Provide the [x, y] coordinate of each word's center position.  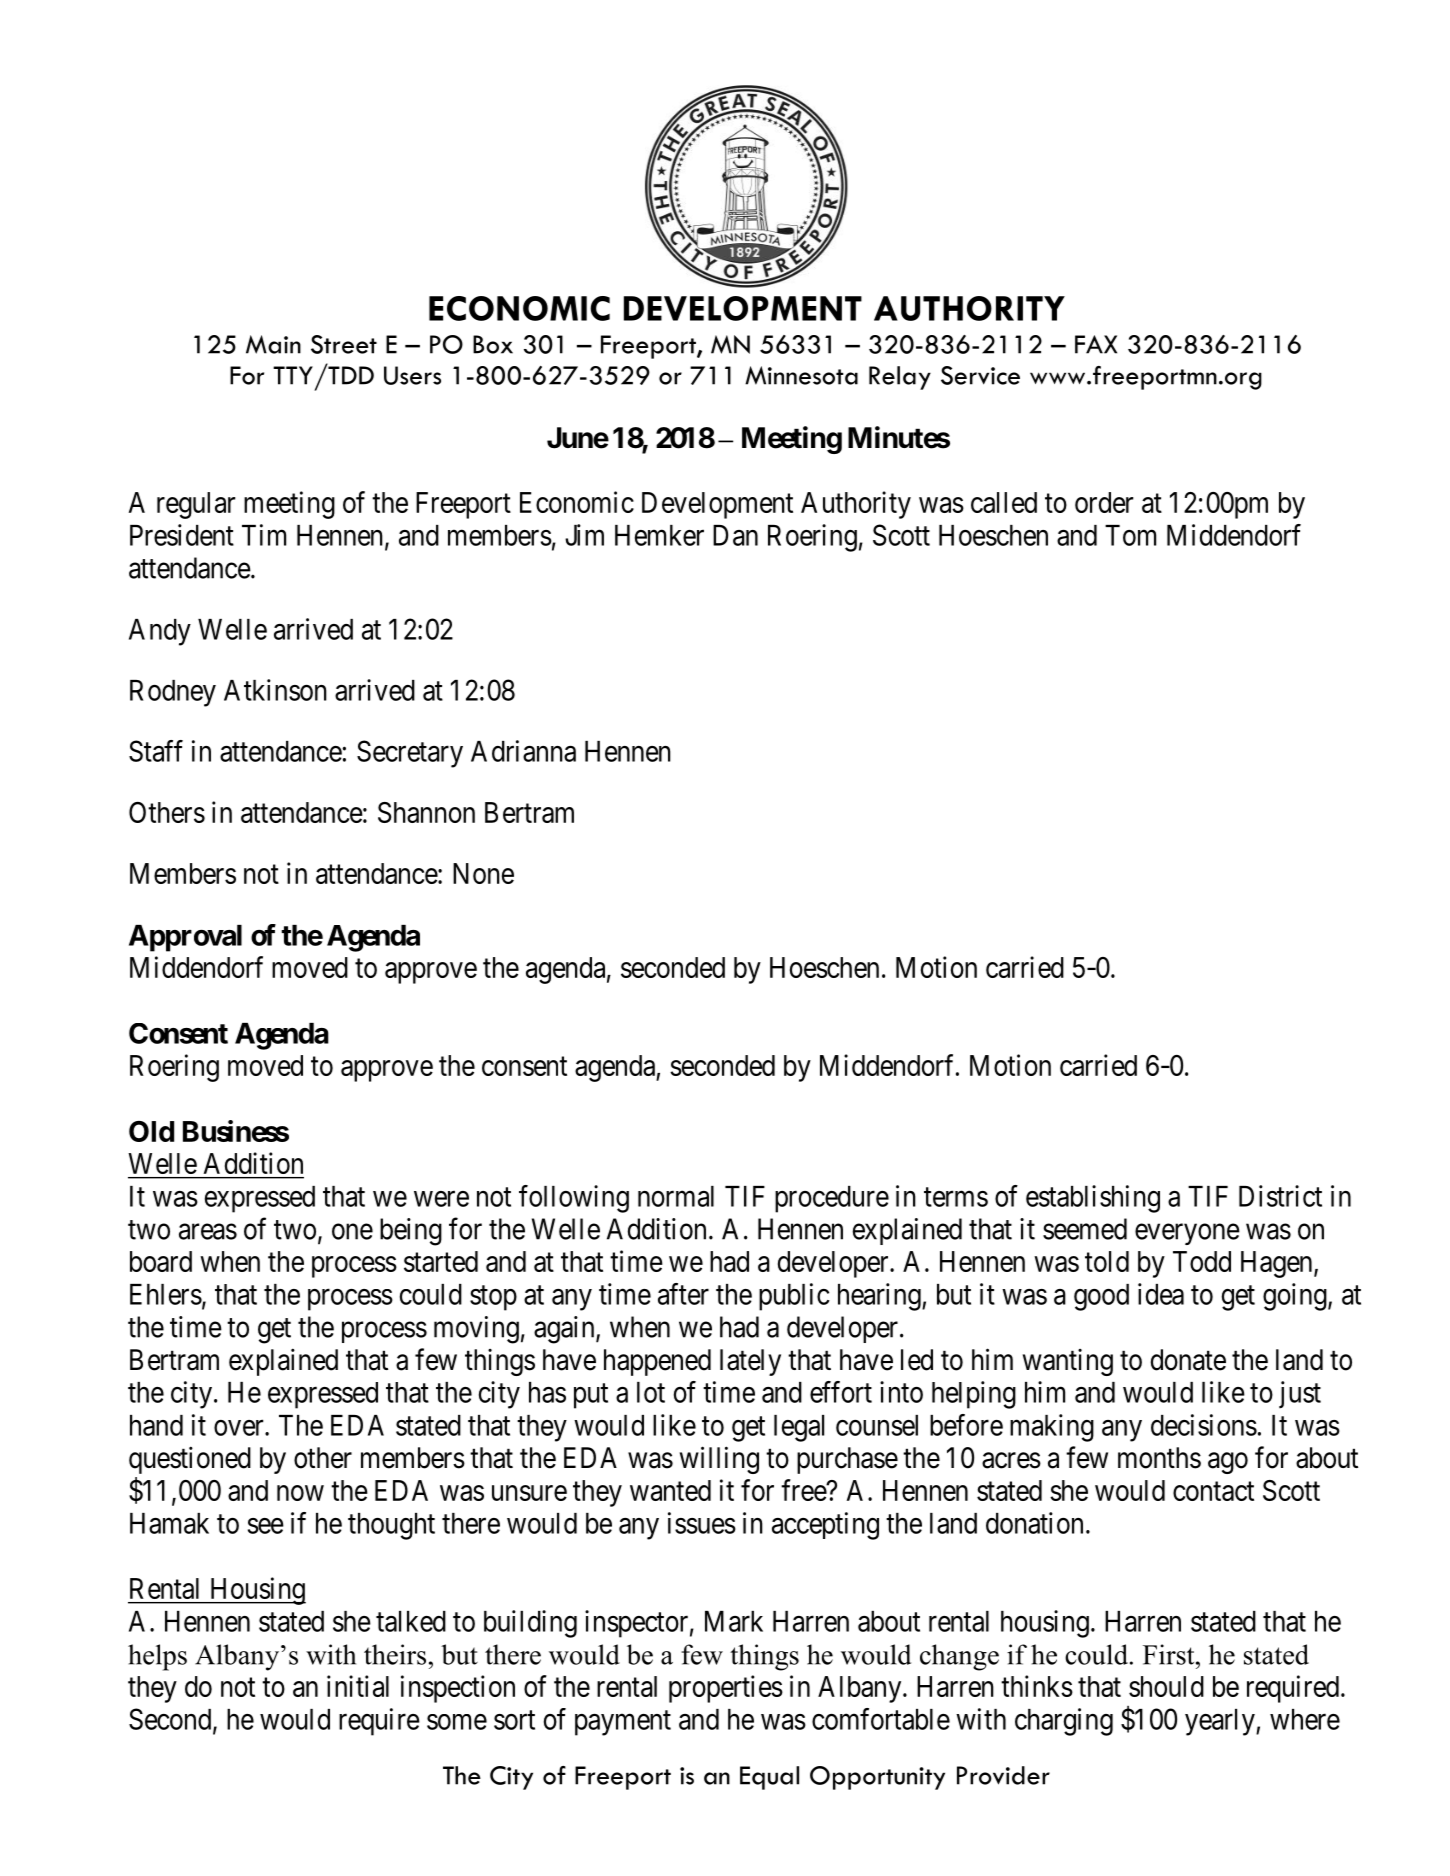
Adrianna [523, 751]
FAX [1096, 344]
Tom [1130, 535]
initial [358, 1686]
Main [273, 344]
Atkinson [275, 690]
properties [726, 1689]
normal [676, 1196]
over [240, 1428]
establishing [1093, 1199]
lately [750, 1362]
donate [1188, 1360]
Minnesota [801, 375]
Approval [185, 938]
